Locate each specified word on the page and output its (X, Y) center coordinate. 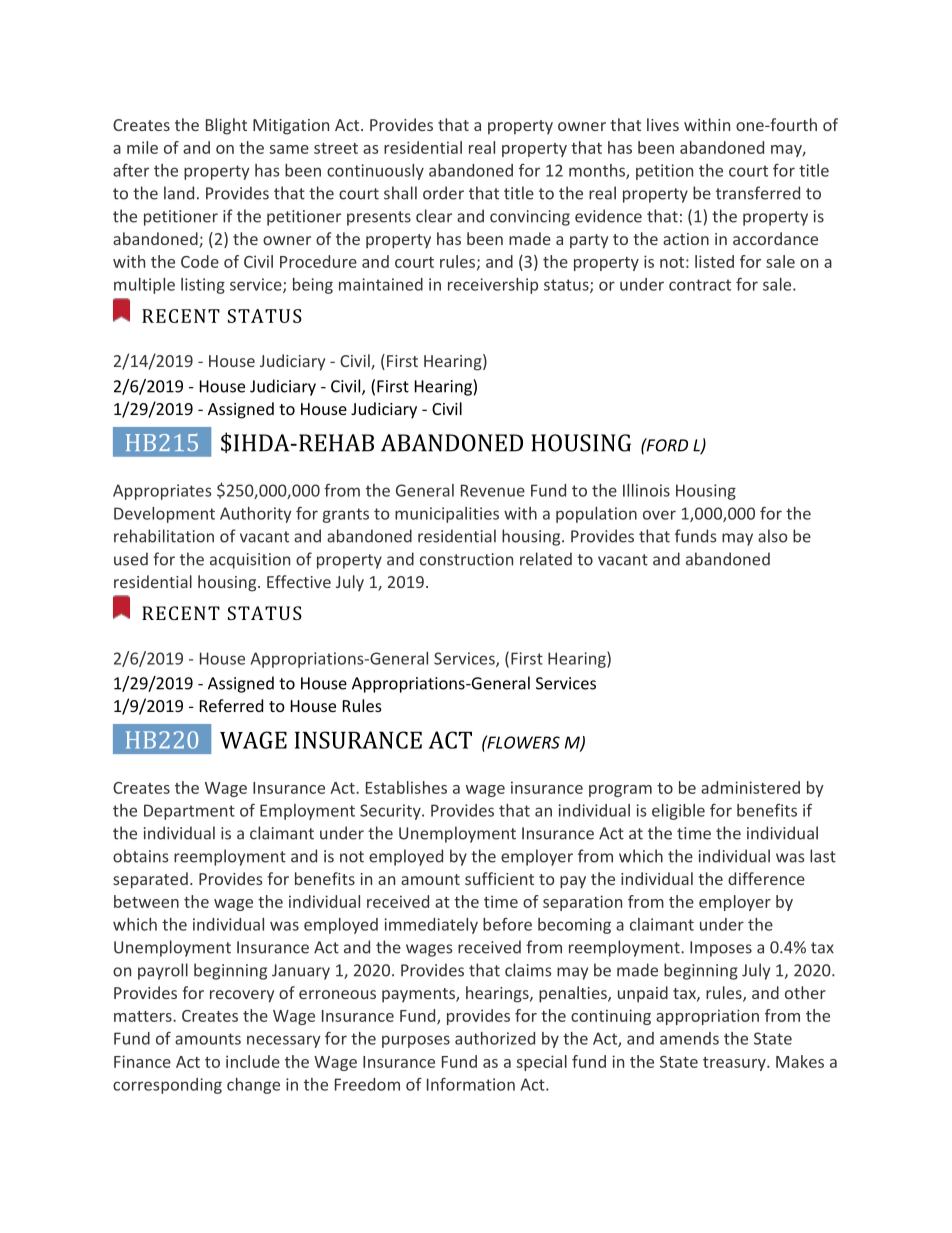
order (443, 193)
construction (466, 559)
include (253, 1061)
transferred (758, 193)
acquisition (250, 561)
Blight (226, 126)
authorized (495, 1038)
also (772, 536)
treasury (735, 1064)
